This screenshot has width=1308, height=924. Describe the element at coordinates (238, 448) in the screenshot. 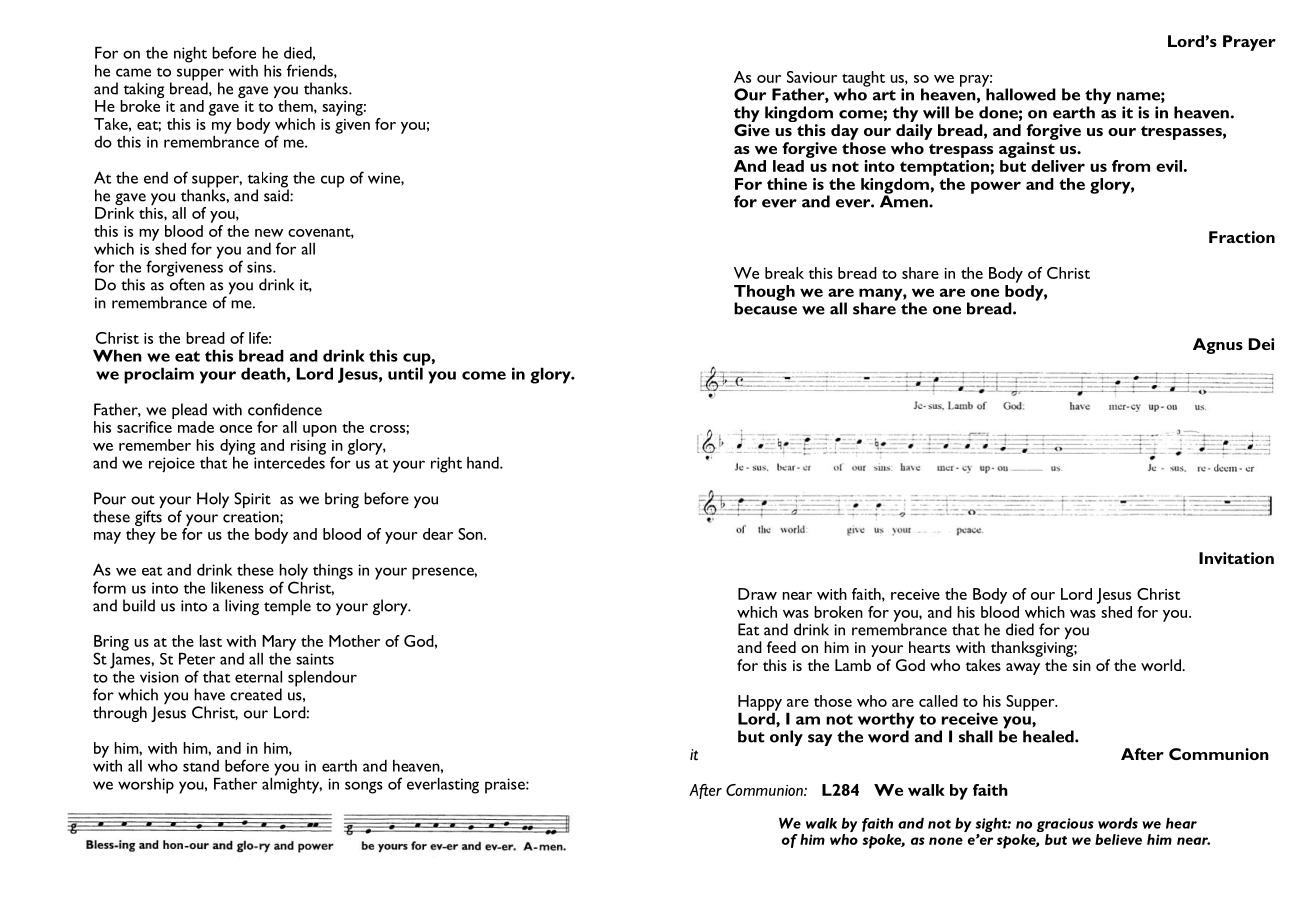

I see `dying` at that location.
